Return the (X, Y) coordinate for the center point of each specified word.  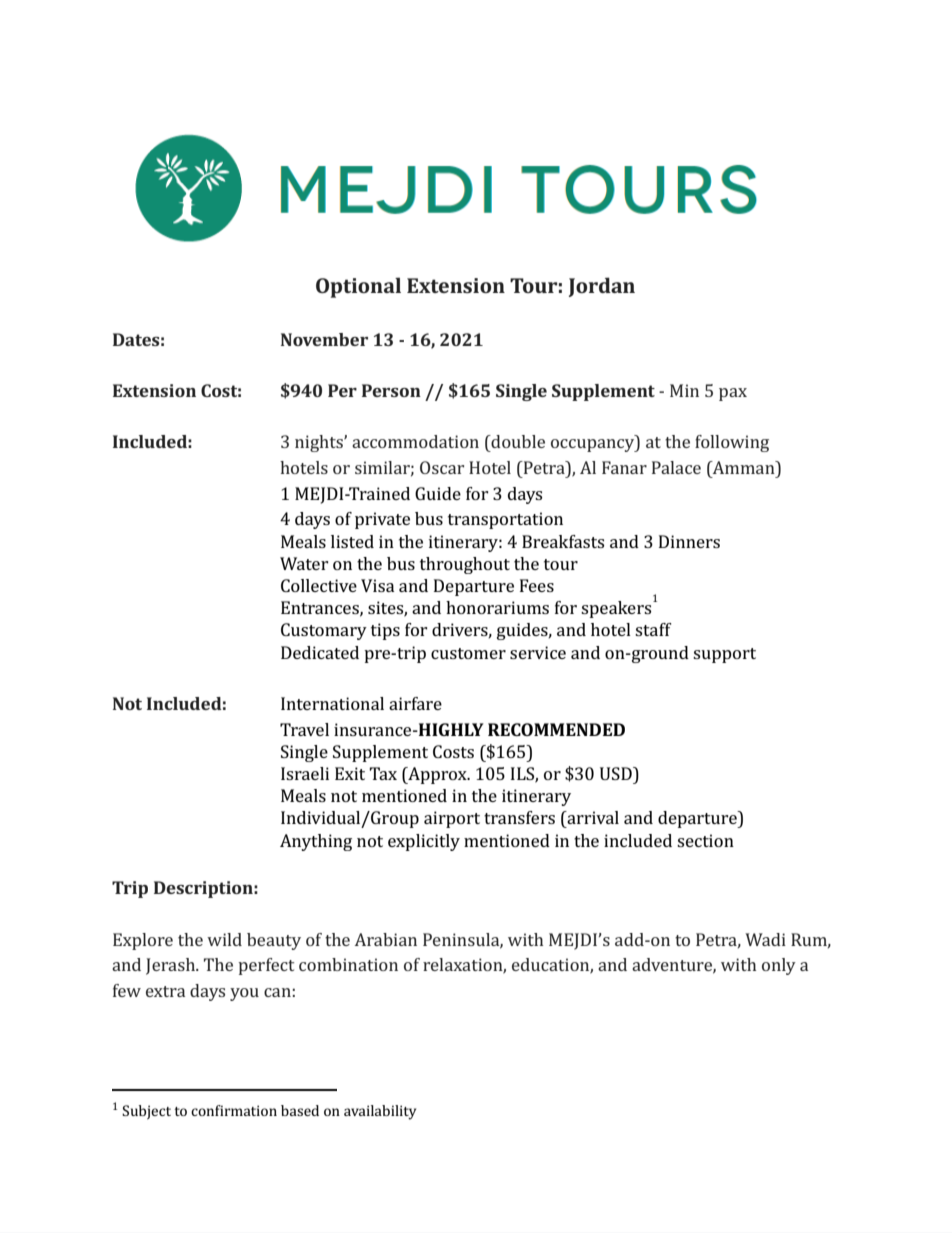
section (705, 840)
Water (304, 563)
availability (380, 1112)
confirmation (234, 1110)
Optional (358, 287)
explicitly (424, 842)
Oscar (442, 467)
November (324, 339)
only (779, 966)
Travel (304, 729)
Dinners (689, 541)
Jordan (602, 287)
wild (224, 939)
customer (468, 653)
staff (653, 629)
